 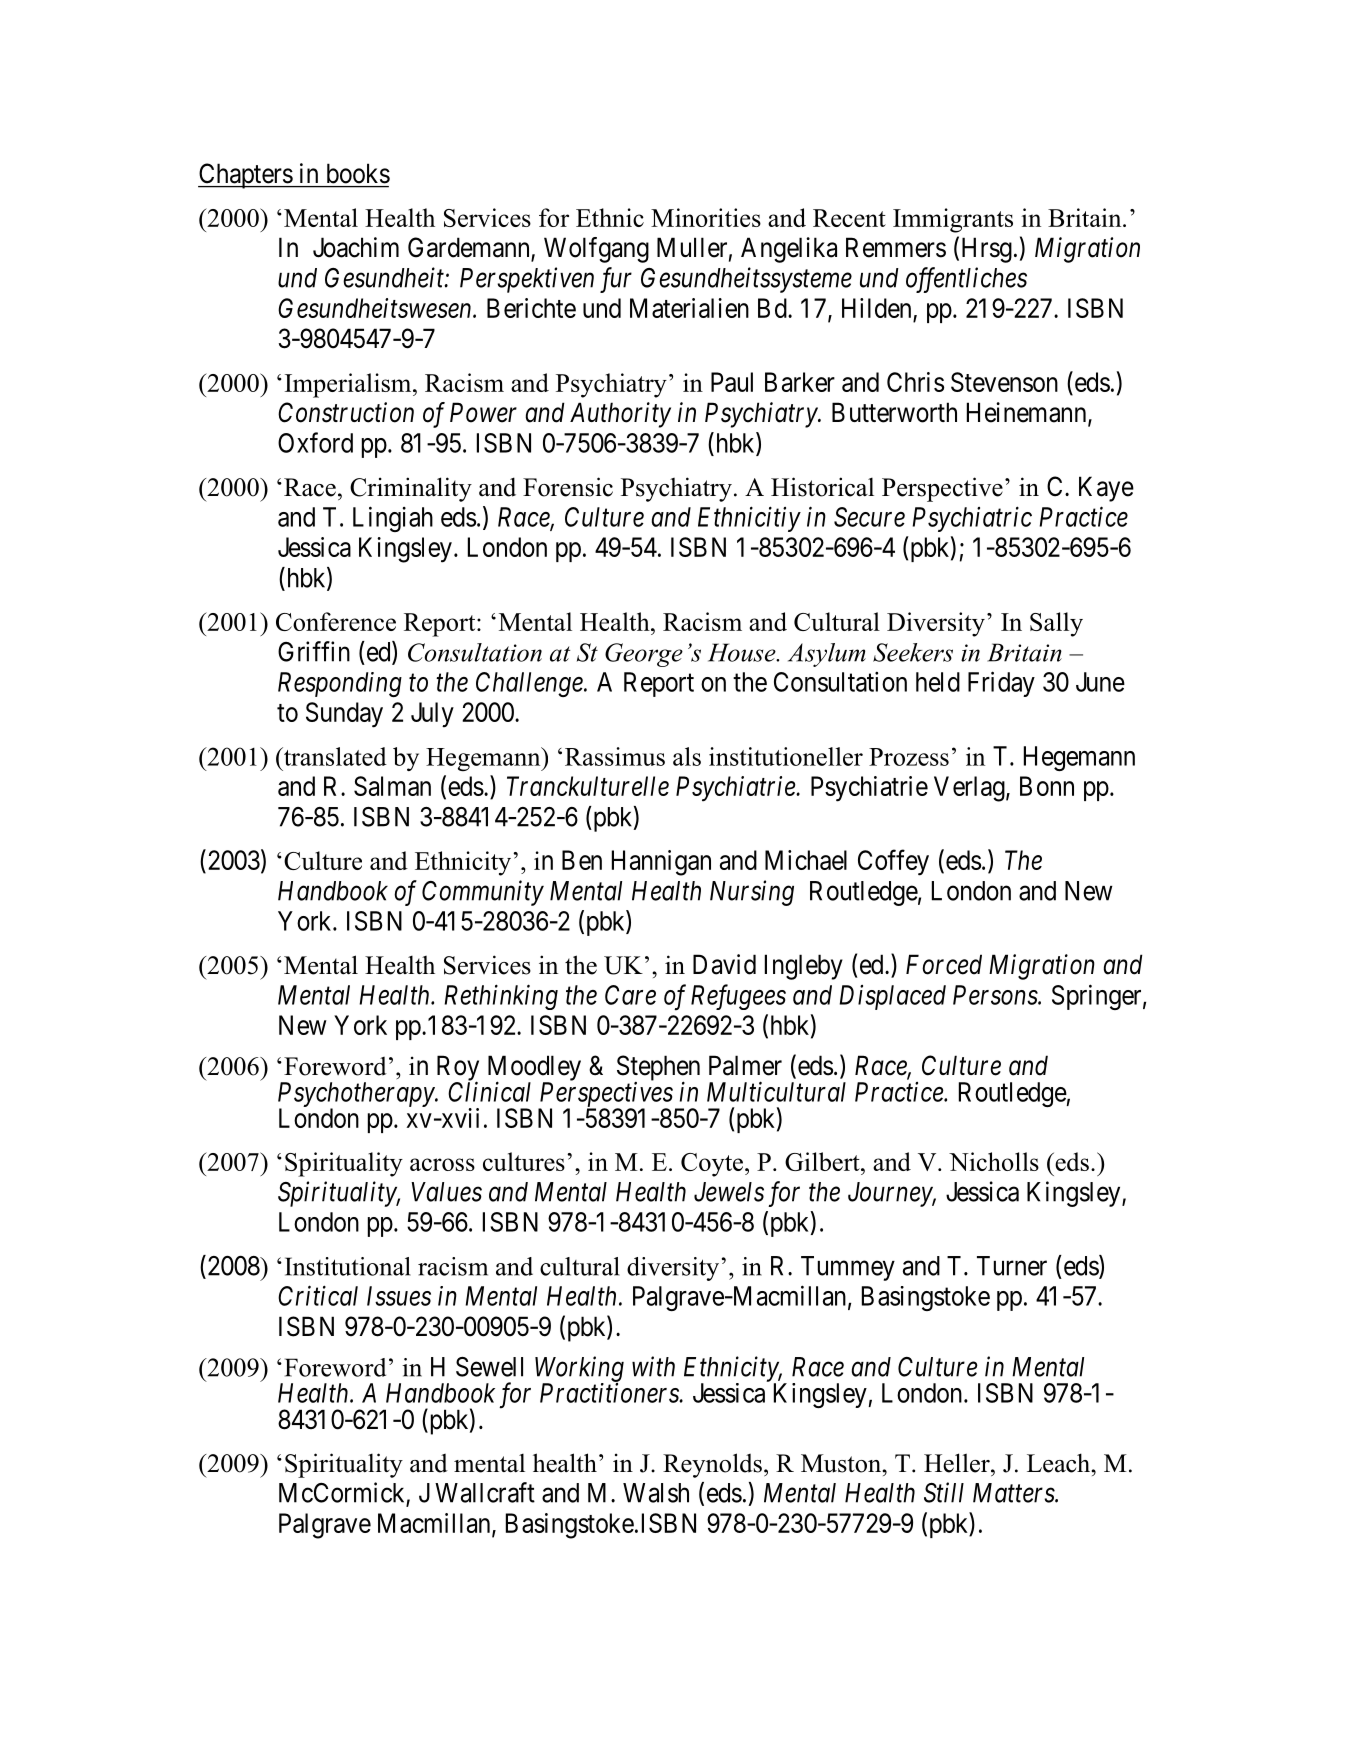 I want to click on Minorities, so click(x=706, y=217).
